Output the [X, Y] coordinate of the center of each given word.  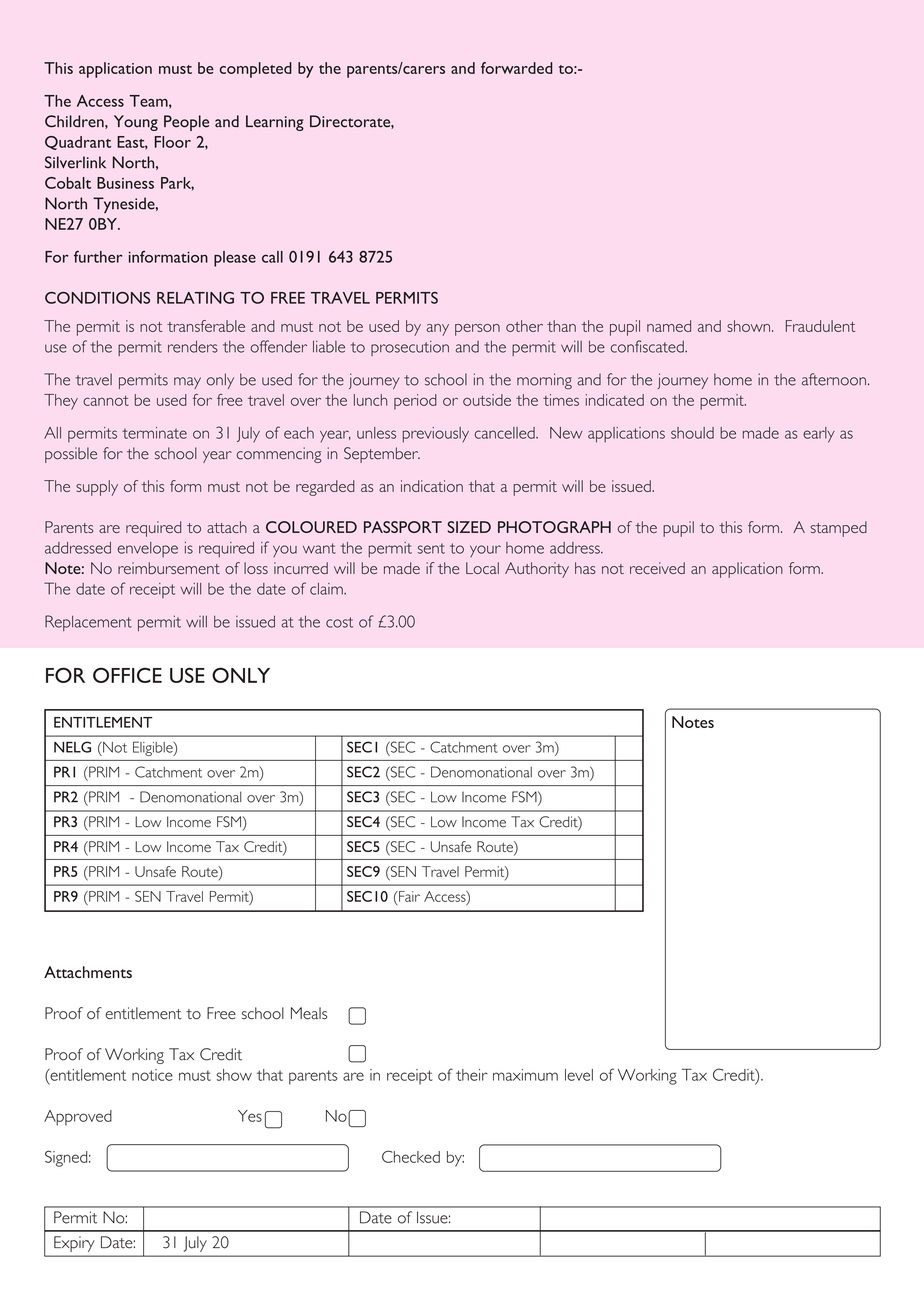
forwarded [517, 68]
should [692, 433]
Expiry [74, 1244]
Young [136, 123]
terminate [154, 433]
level [579, 1075]
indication [432, 486]
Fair [408, 896]
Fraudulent [820, 326]
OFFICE [127, 675]
